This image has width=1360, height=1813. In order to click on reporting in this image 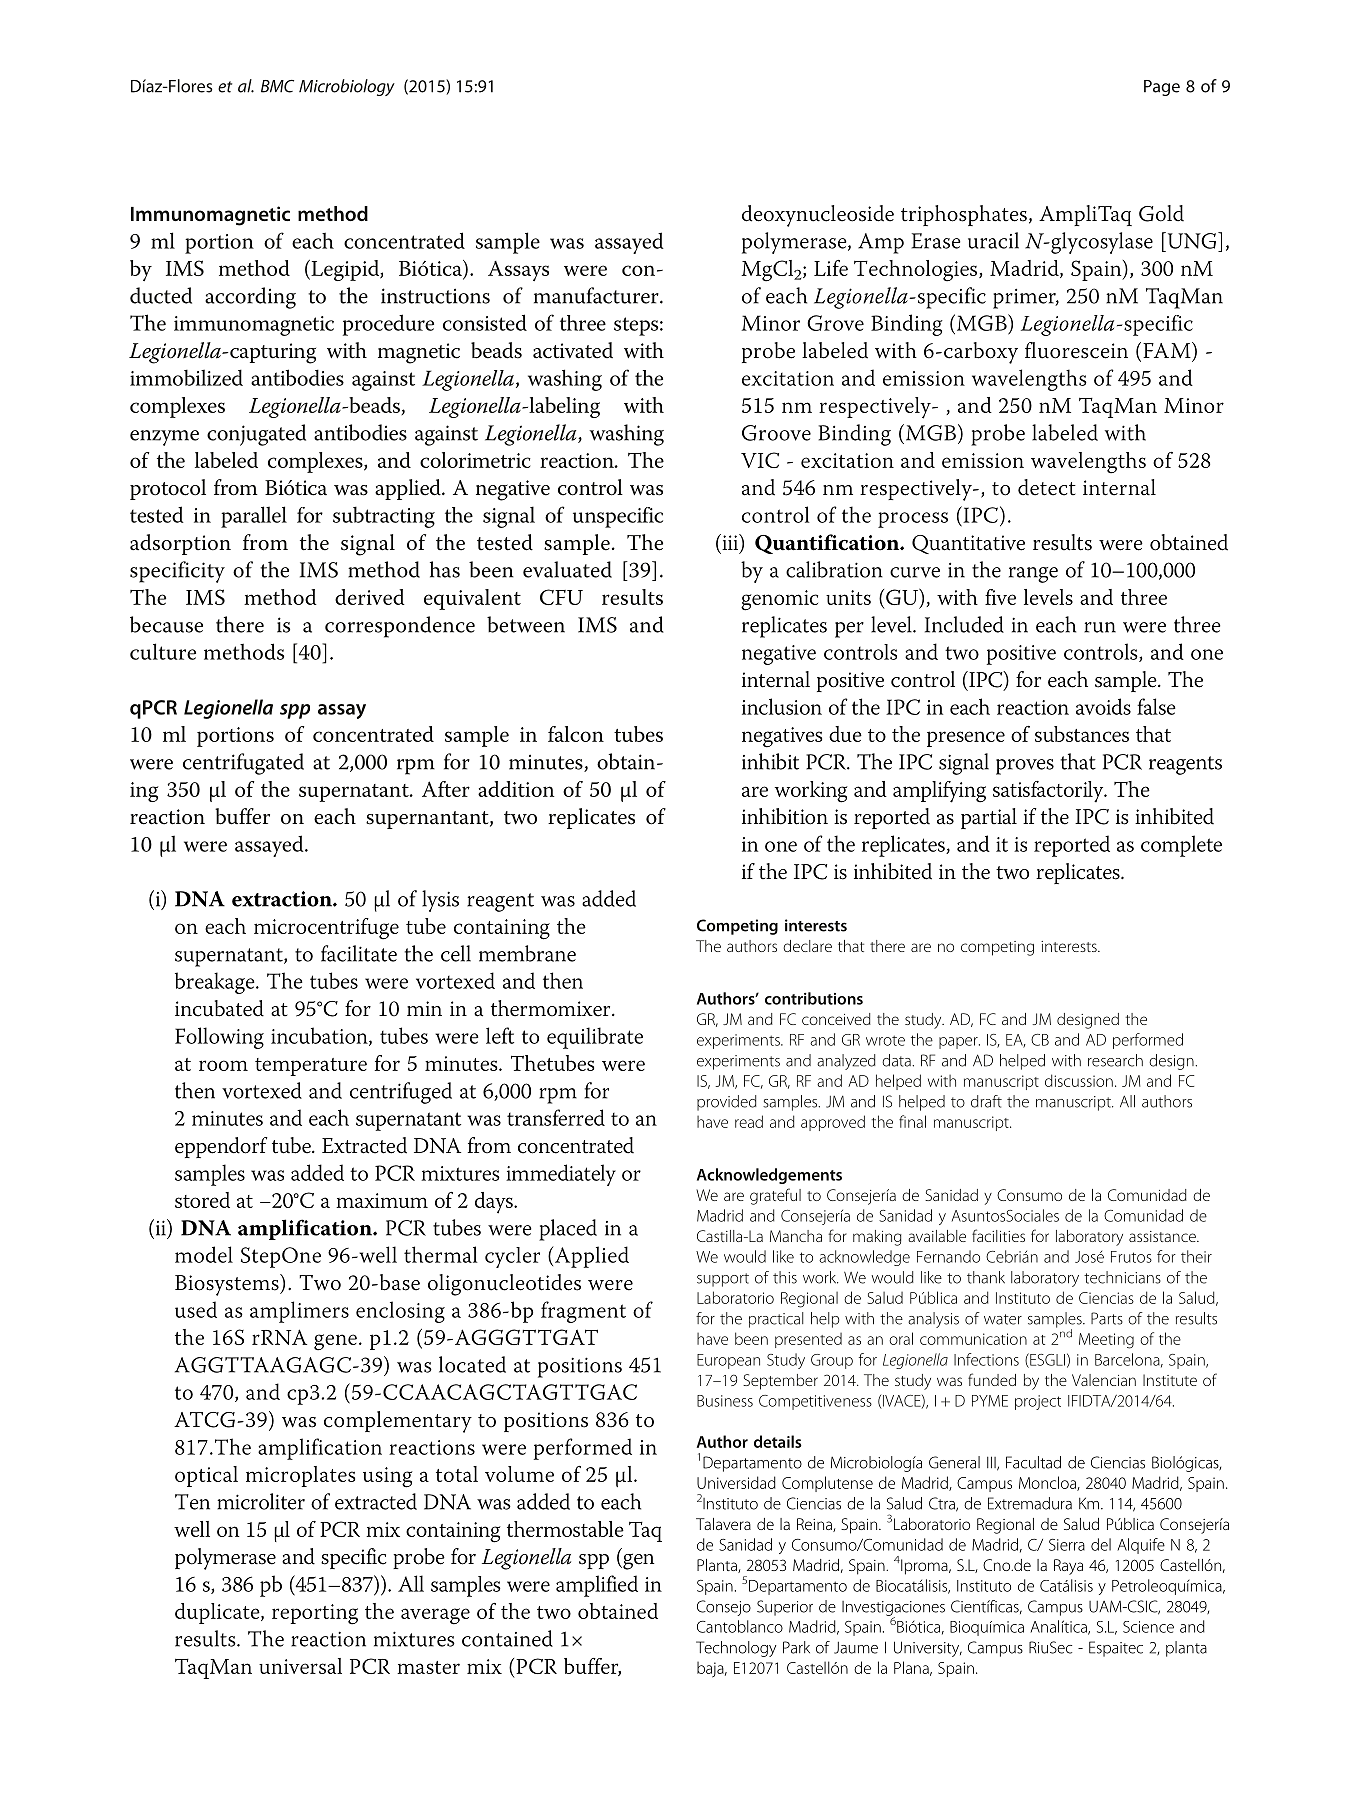, I will do `click(315, 1614)`.
